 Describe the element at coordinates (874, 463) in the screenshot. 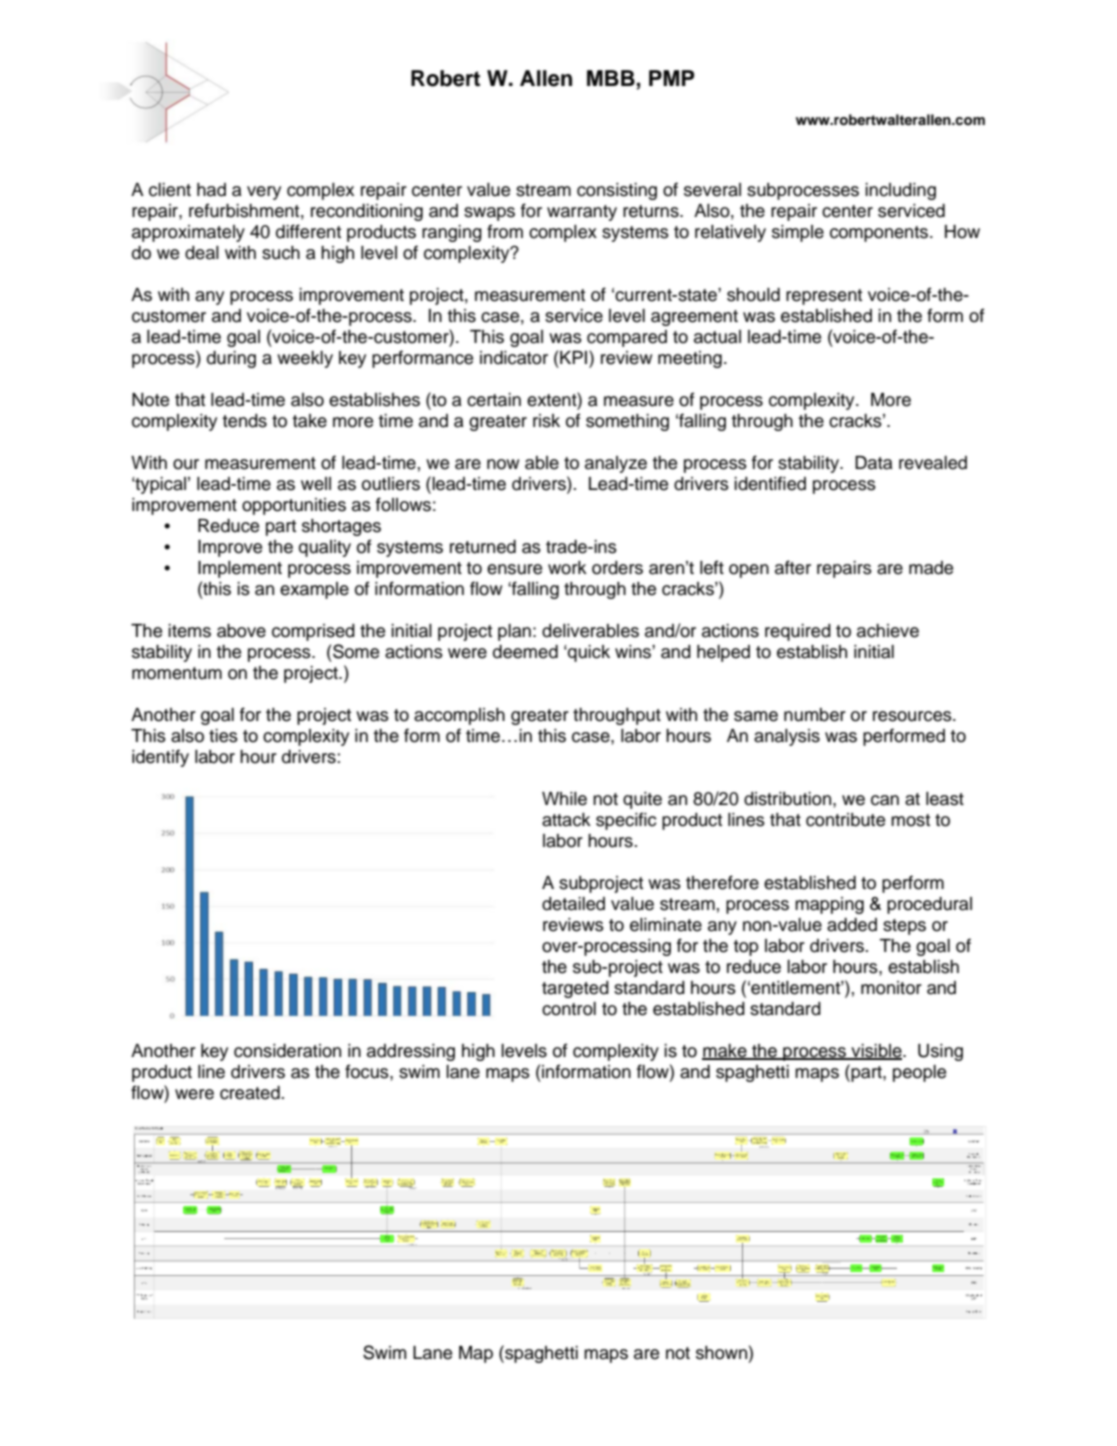

I see `Data` at that location.
